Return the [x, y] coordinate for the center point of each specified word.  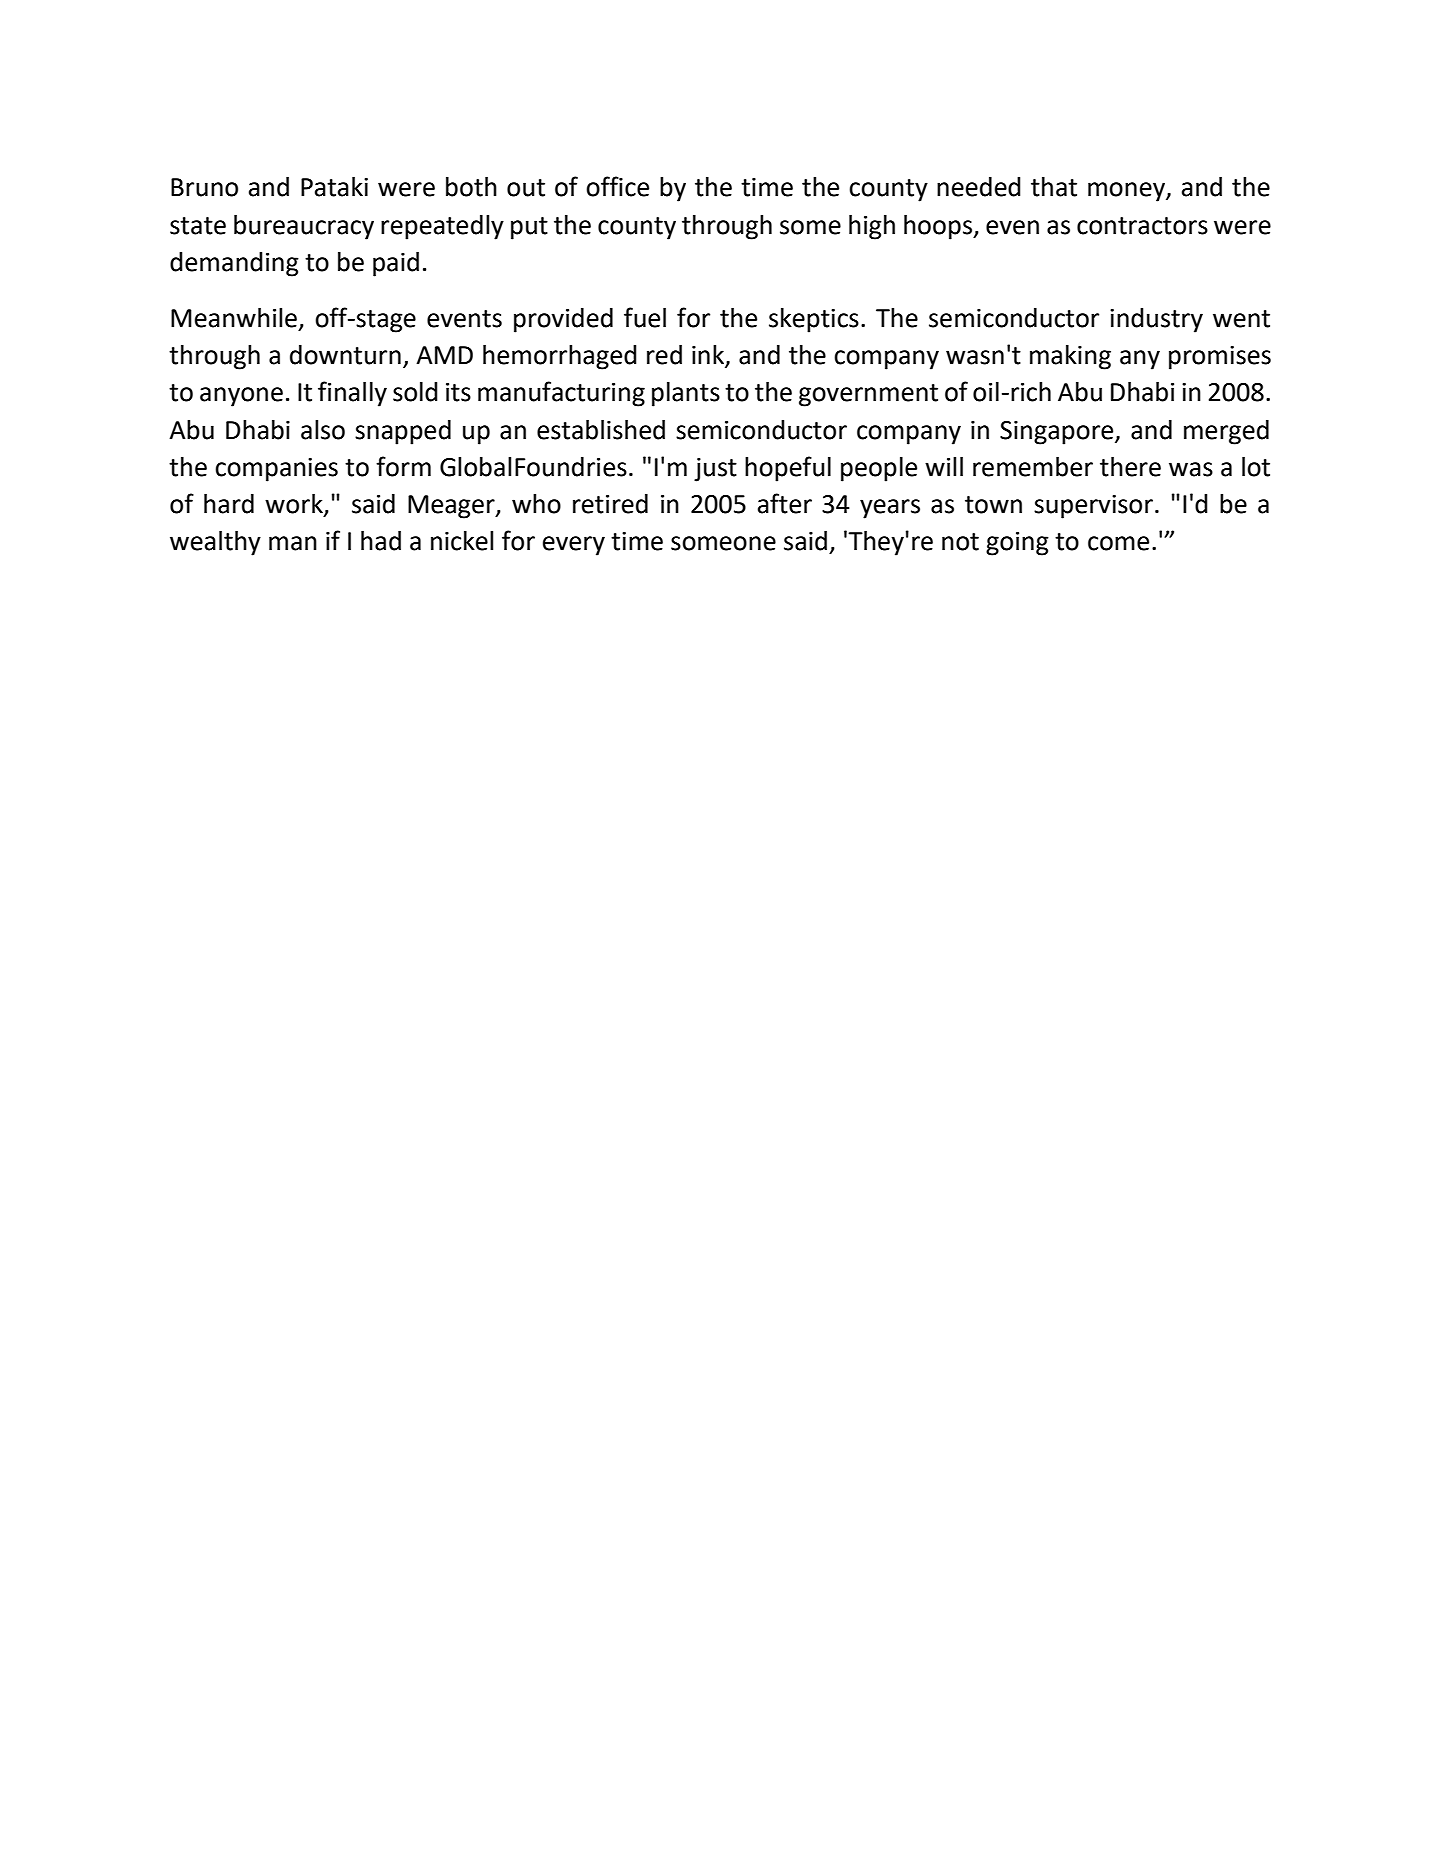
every [574, 546]
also [323, 430]
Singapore [1058, 433]
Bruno [204, 187]
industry [1156, 320]
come [1118, 543]
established [601, 430]
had [381, 541]
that [1054, 187]
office [617, 186]
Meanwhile [234, 318]
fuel [645, 317]
